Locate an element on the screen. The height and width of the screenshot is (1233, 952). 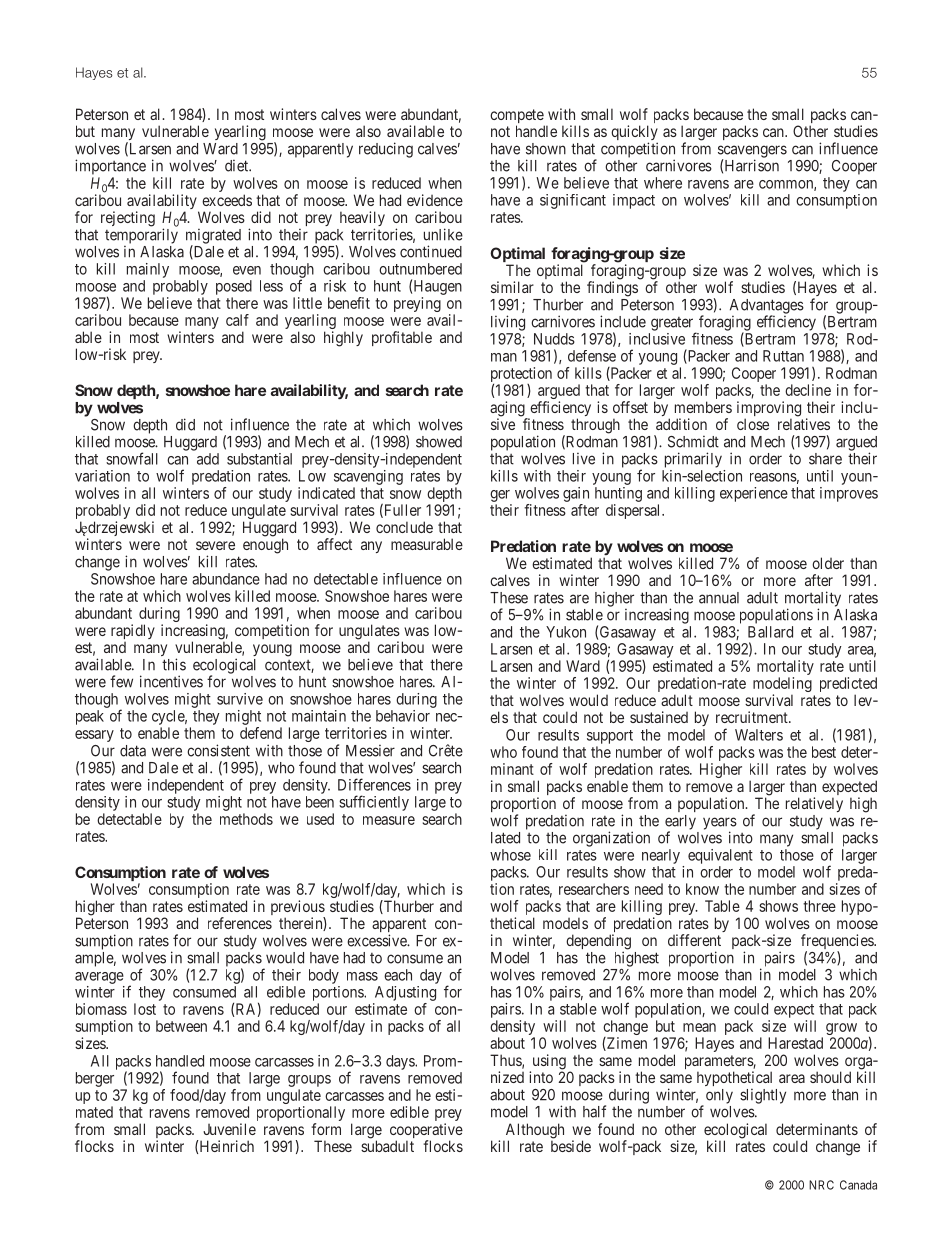
Juvenile is located at coordinates (229, 1129).
